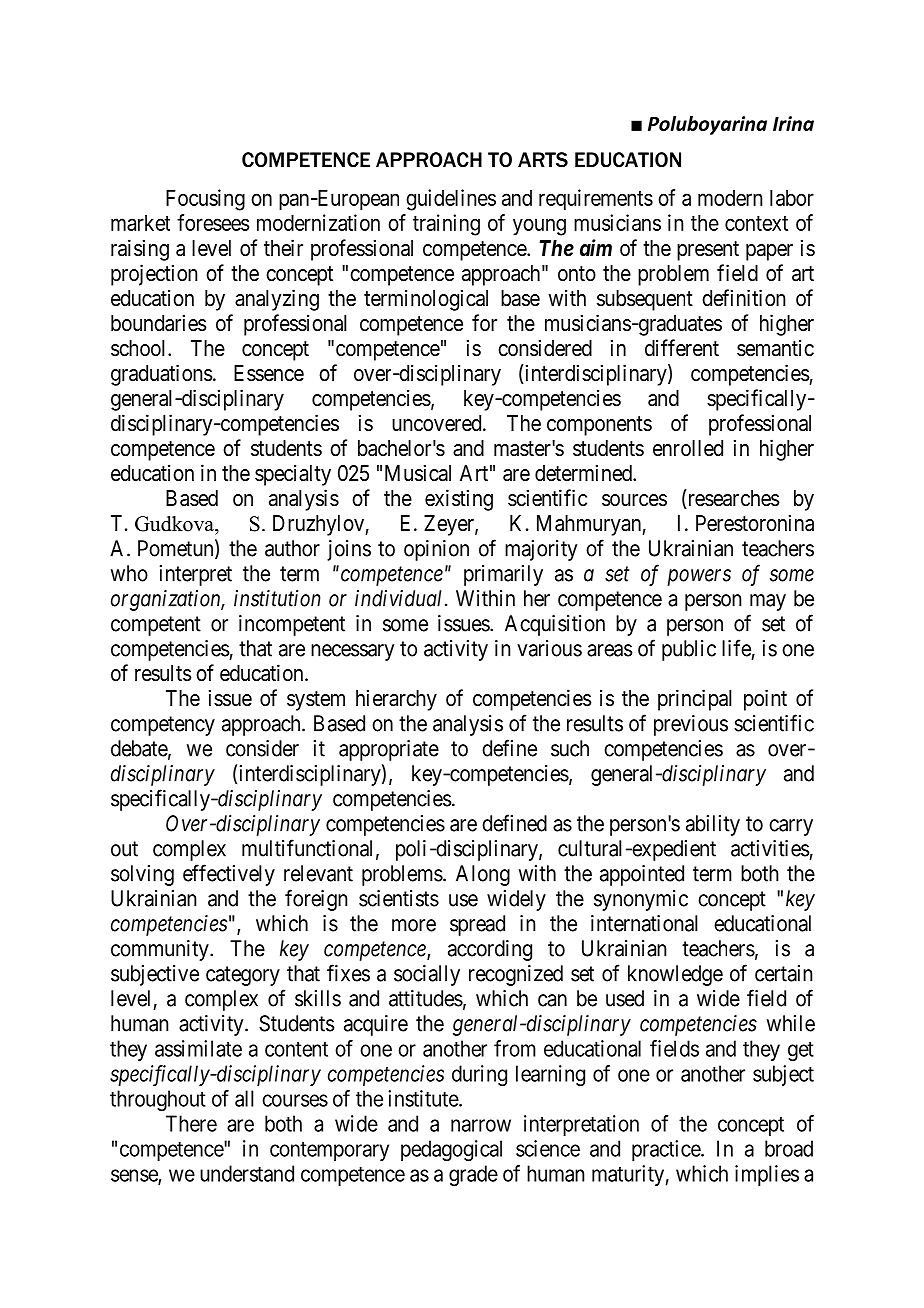 The height and width of the screenshot is (1308, 924). Describe the element at coordinates (736, 648) in the screenshot. I see `life` at that location.
